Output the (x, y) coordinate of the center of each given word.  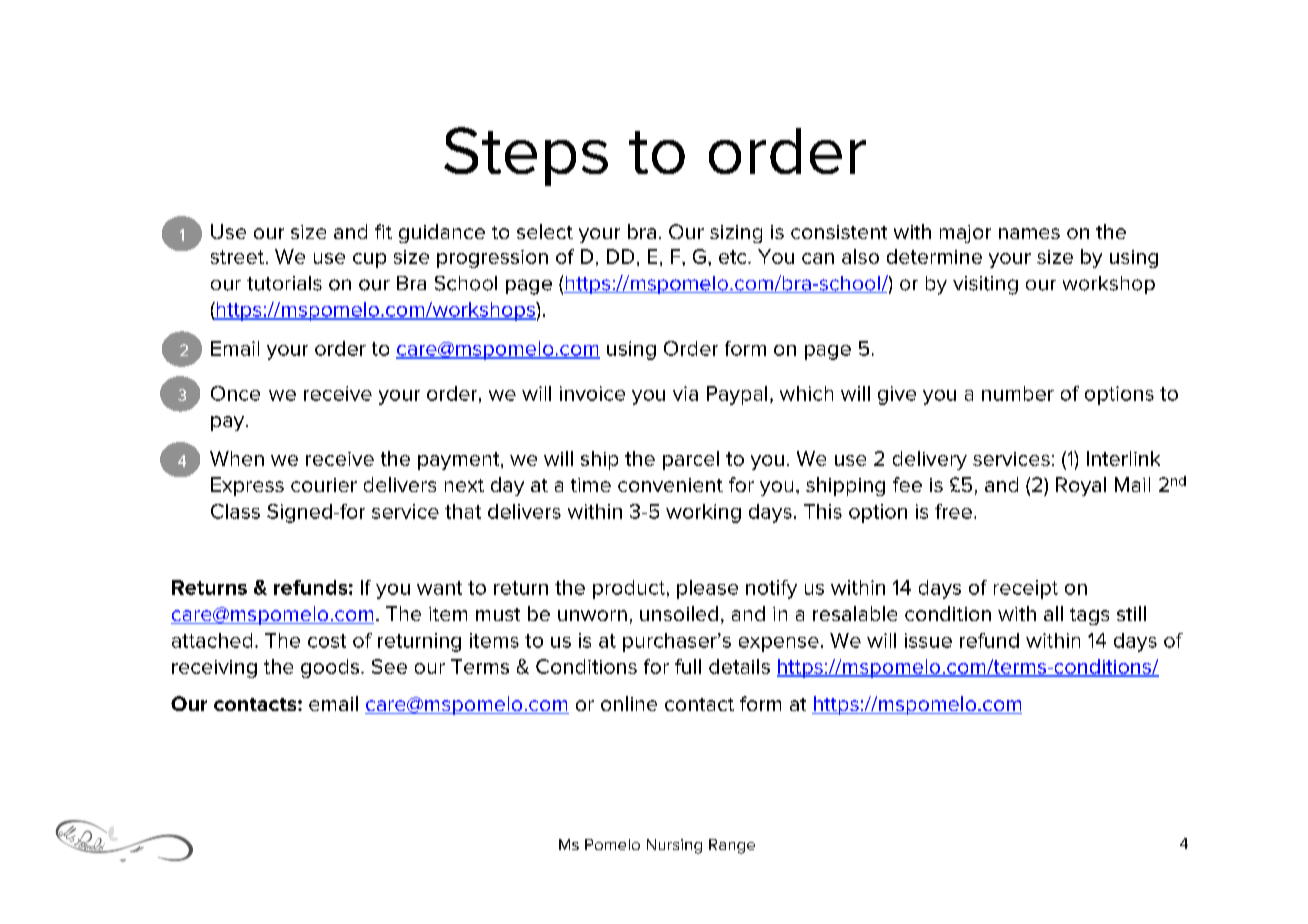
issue (928, 640)
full (688, 666)
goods (330, 668)
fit (383, 231)
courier (324, 485)
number (1018, 393)
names (1029, 233)
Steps (526, 156)
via (685, 393)
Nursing (674, 846)
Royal (1081, 486)
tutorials (284, 283)
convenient (670, 485)
